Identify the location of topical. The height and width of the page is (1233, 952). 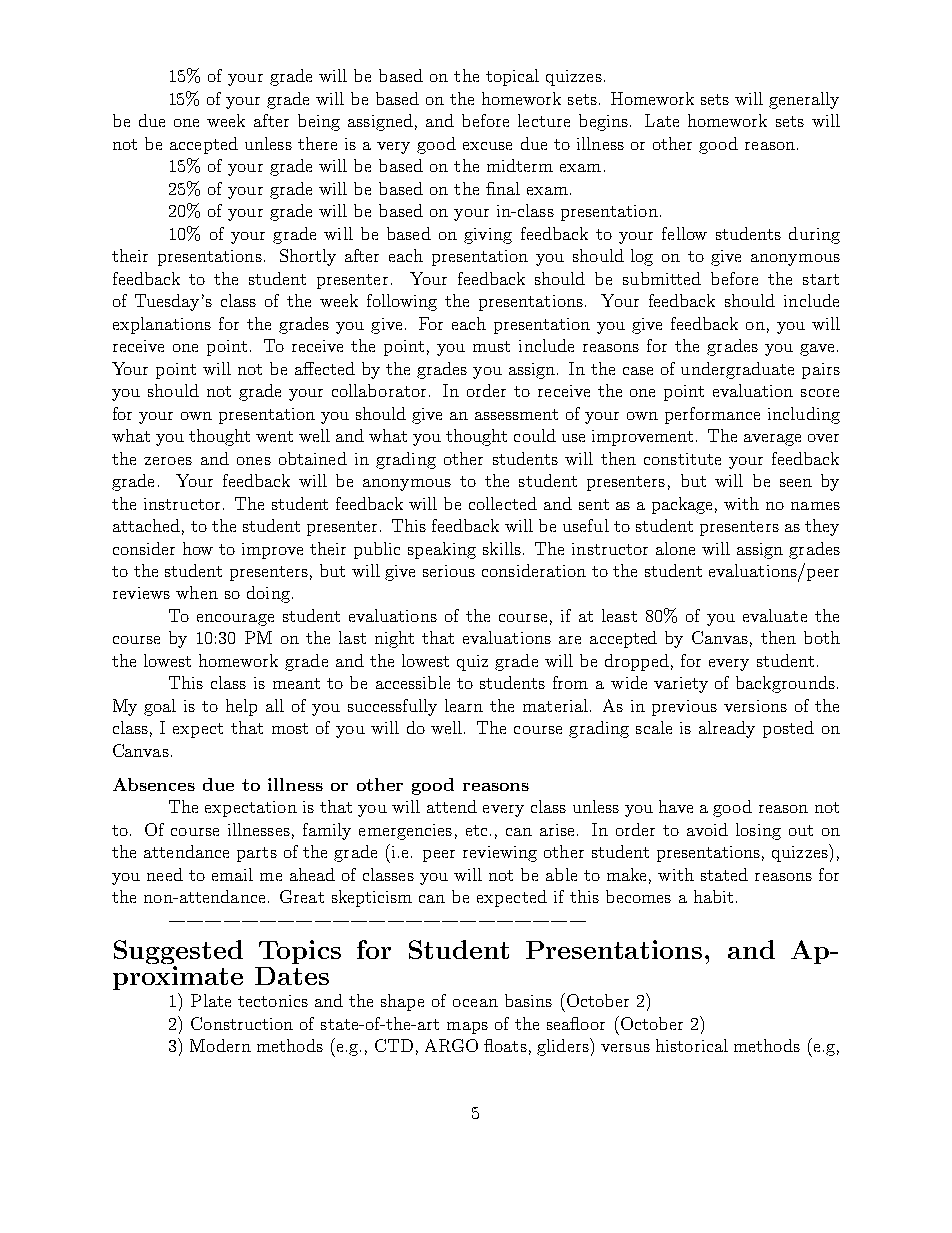
(512, 77).
